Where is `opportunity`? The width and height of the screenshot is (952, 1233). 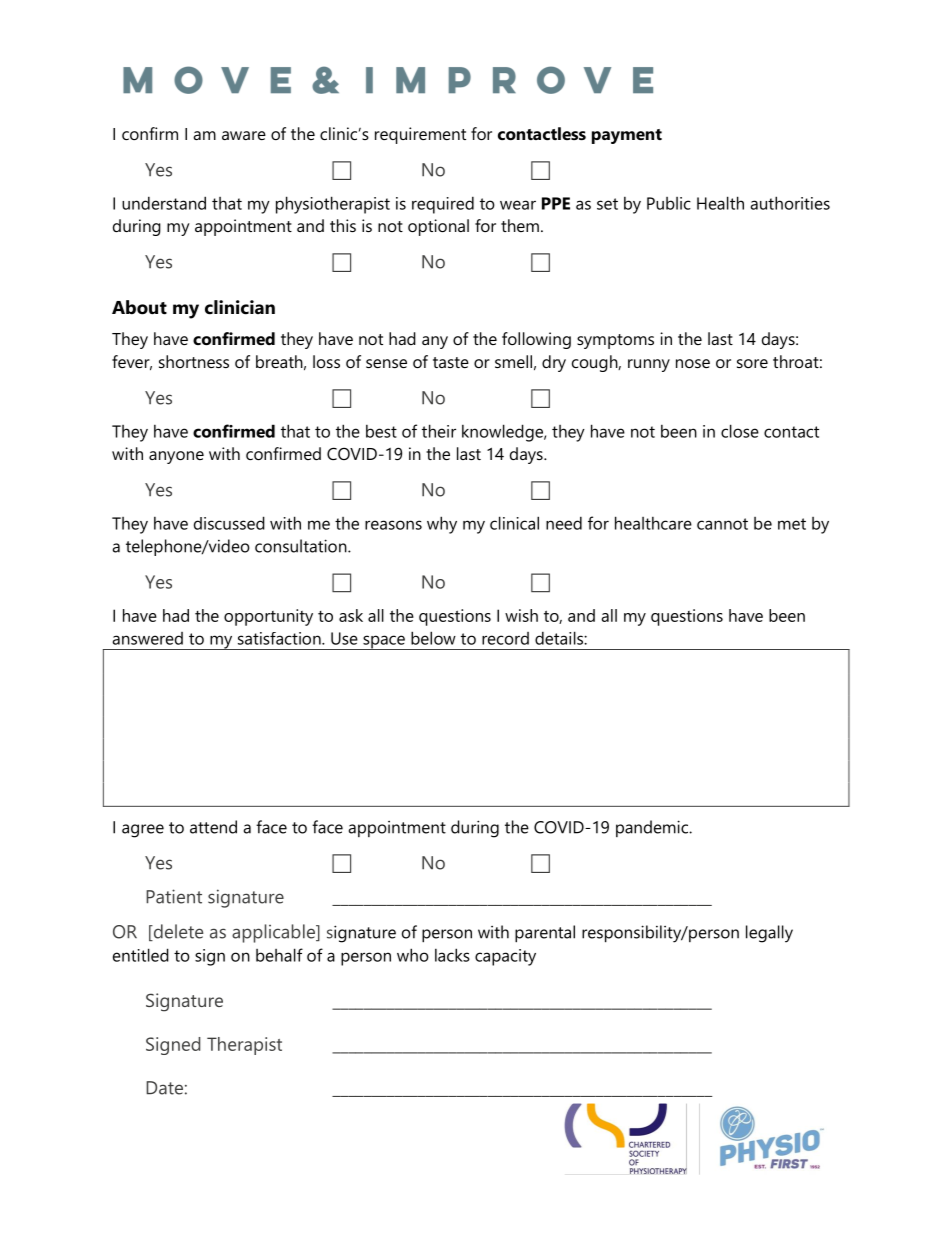
opportunity is located at coordinates (268, 617).
